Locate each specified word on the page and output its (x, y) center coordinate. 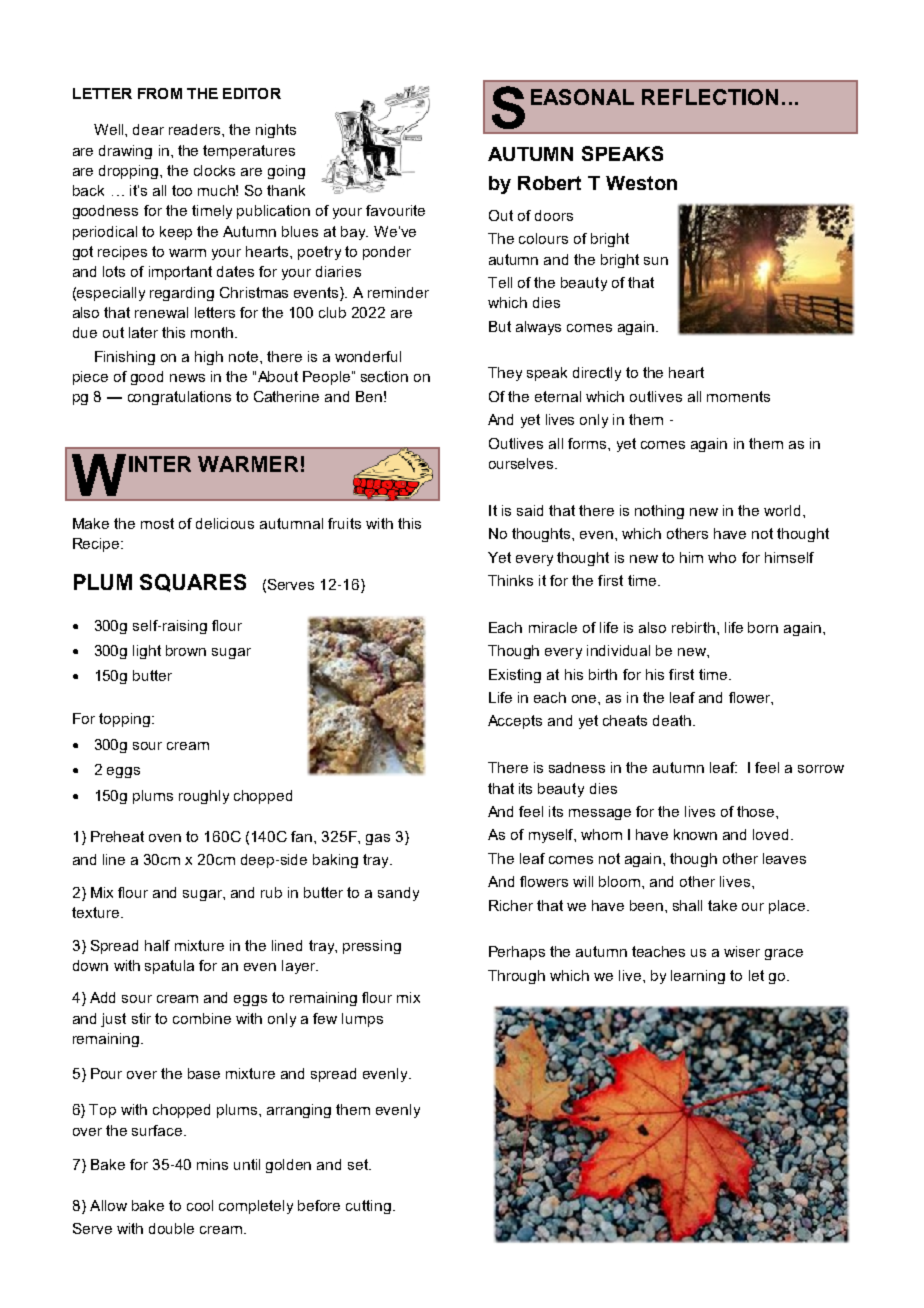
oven (165, 838)
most (157, 523)
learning (698, 977)
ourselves (522, 463)
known (695, 834)
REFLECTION (710, 97)
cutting (368, 1207)
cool (200, 1205)
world (782, 510)
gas (378, 839)
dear (148, 129)
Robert (549, 183)
